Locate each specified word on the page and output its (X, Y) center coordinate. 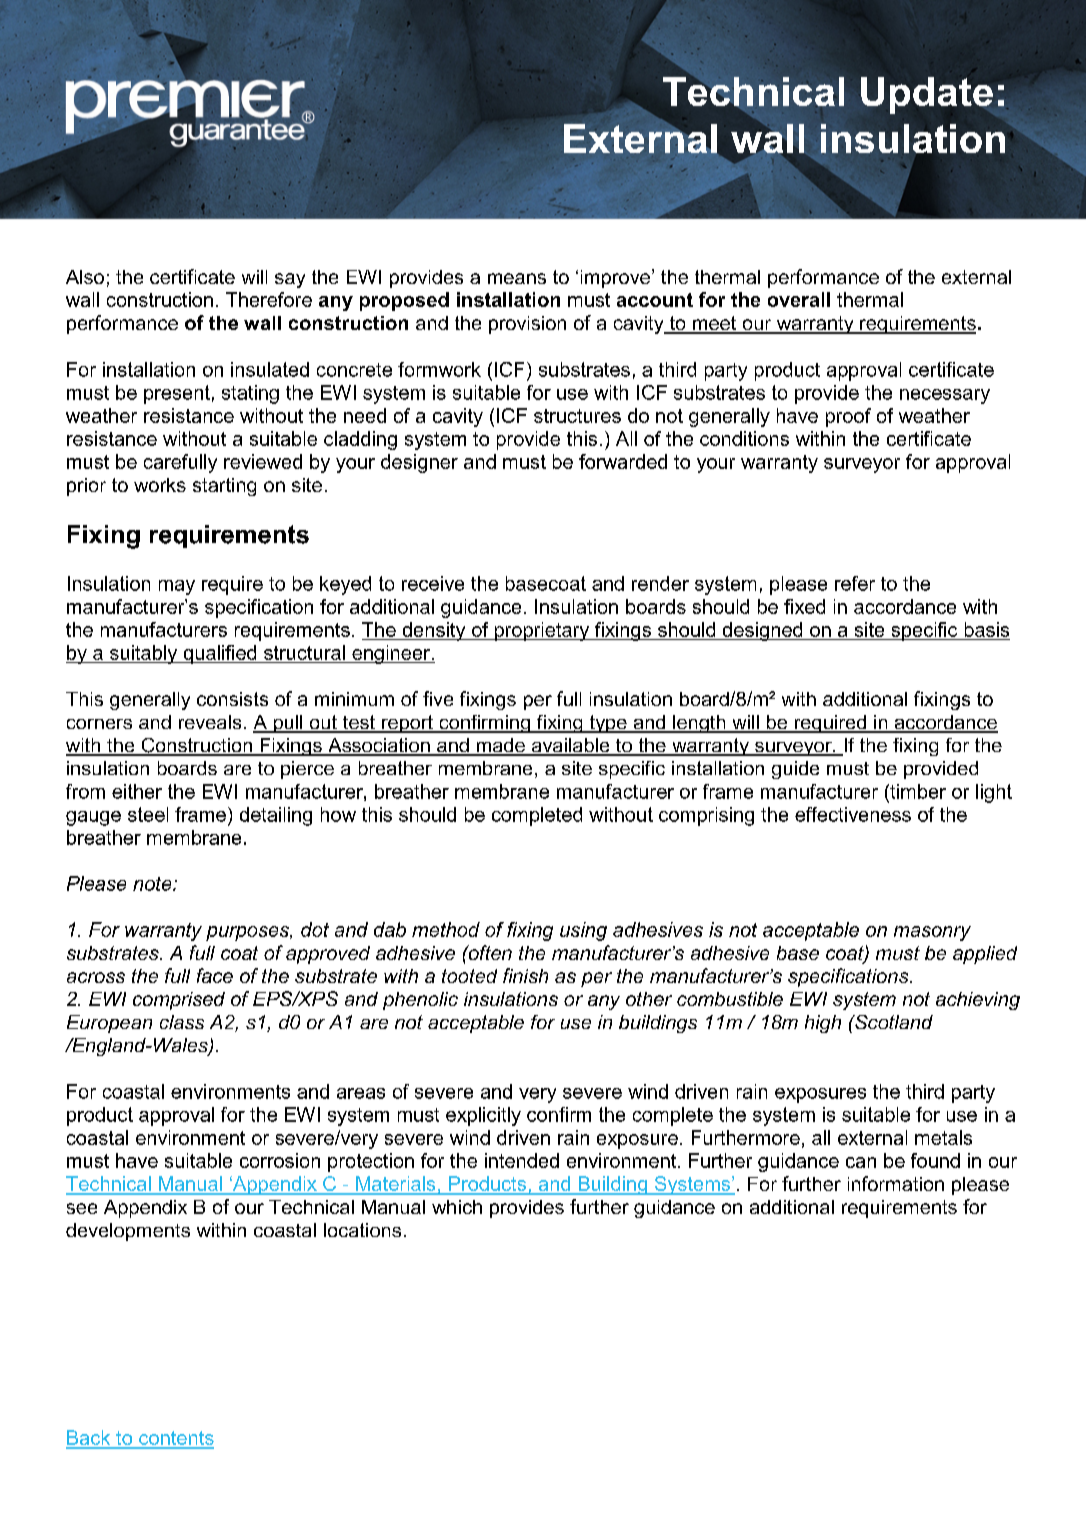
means (517, 278)
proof (848, 417)
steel (148, 814)
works (160, 485)
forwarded (623, 461)
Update (927, 95)
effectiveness (853, 814)
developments (128, 1232)
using (583, 931)
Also (85, 277)
